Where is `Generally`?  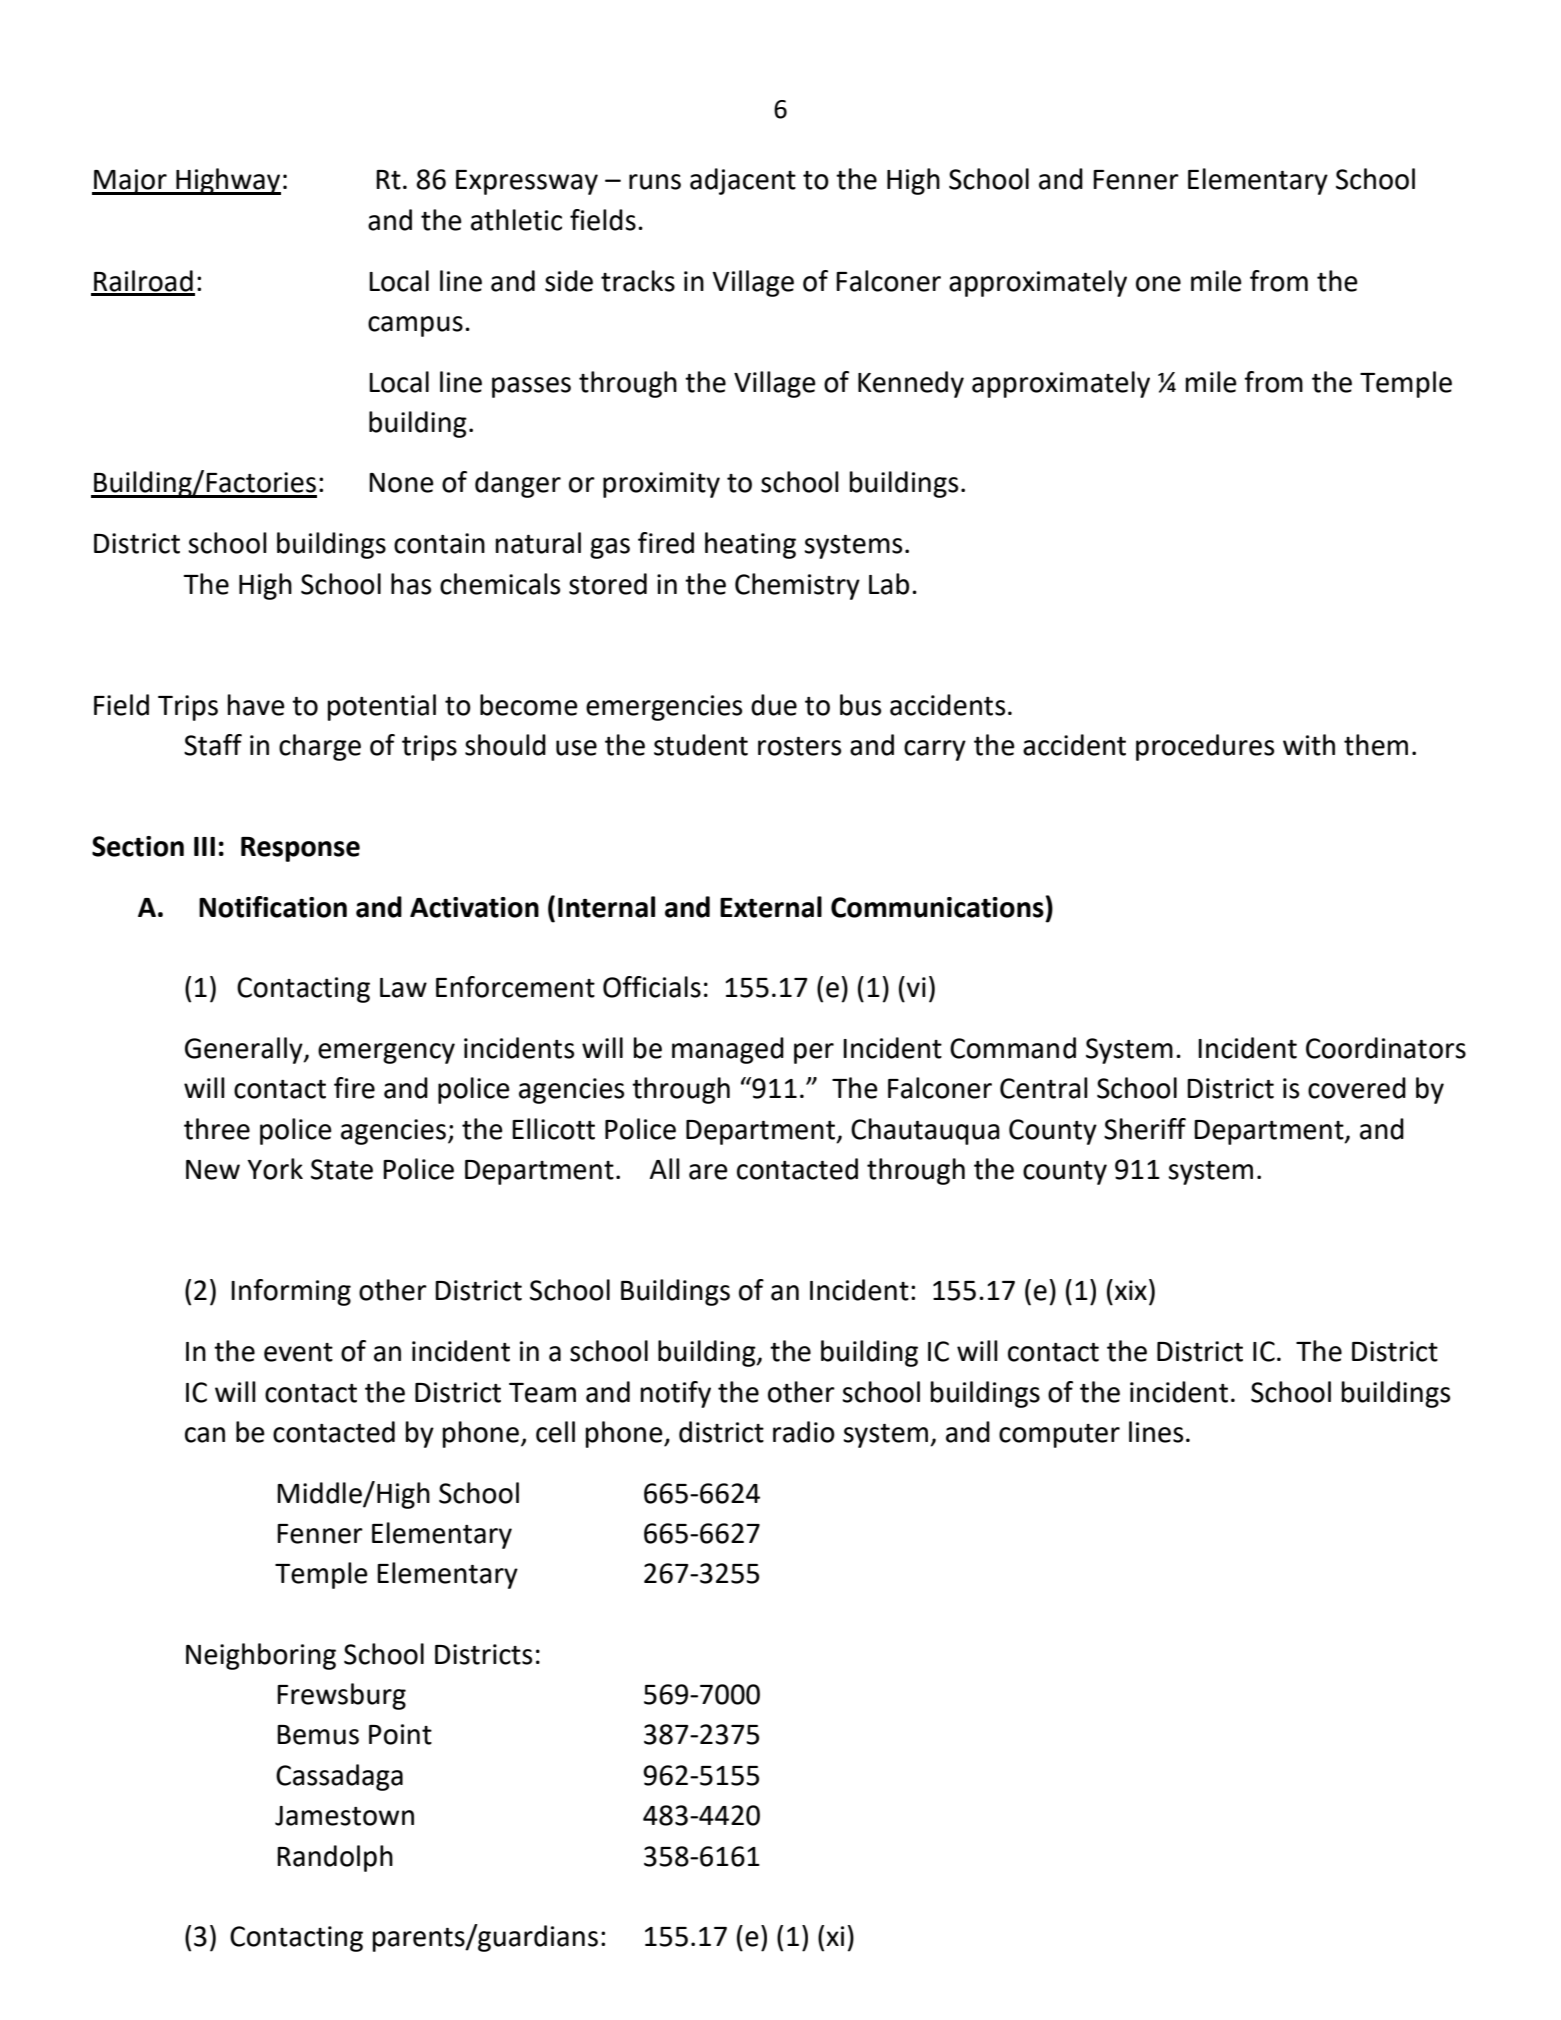
Generally is located at coordinates (245, 1050).
